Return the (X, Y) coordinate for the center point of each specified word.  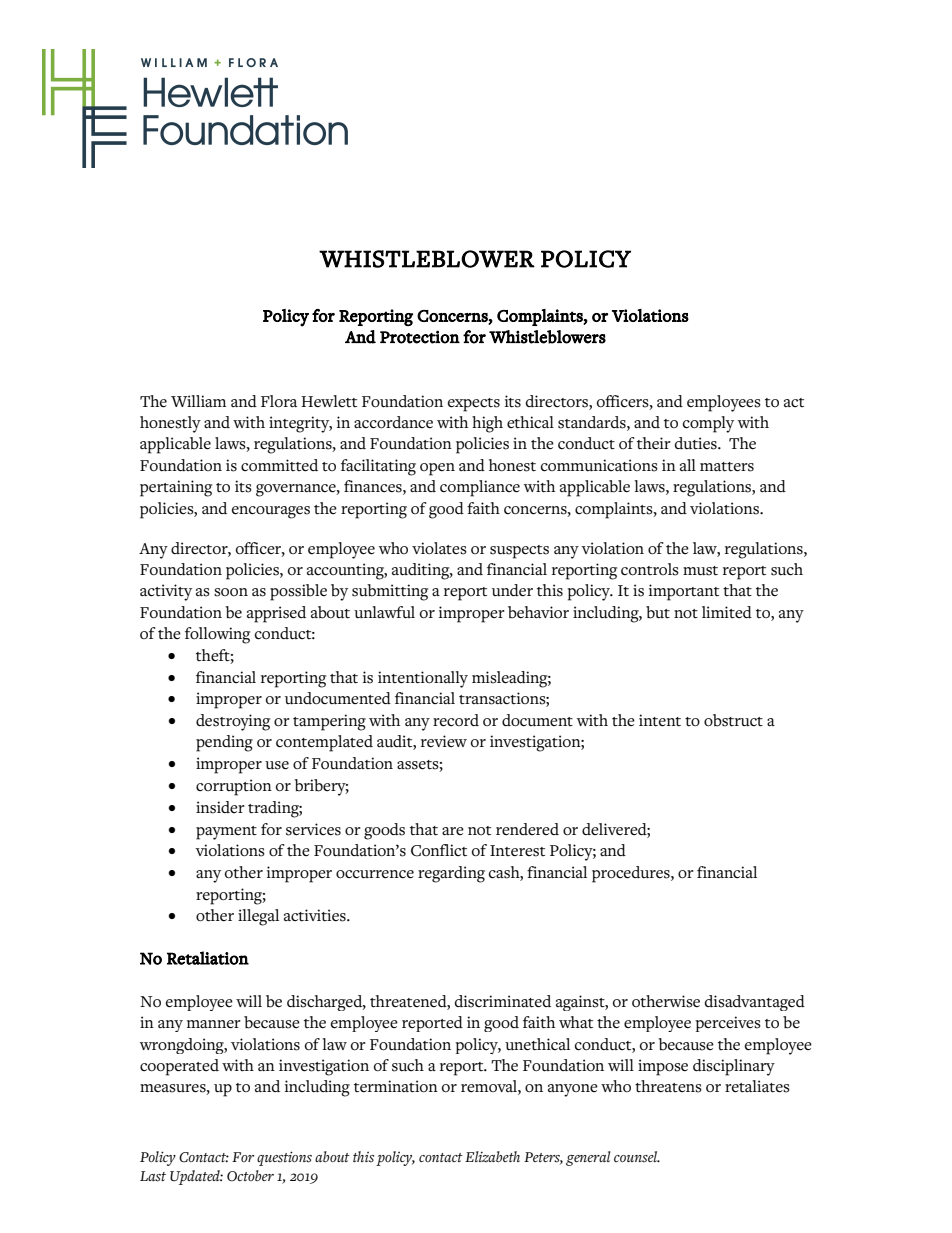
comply (708, 424)
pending (224, 743)
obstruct (733, 720)
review (444, 741)
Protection (420, 337)
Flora (279, 401)
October (250, 1176)
